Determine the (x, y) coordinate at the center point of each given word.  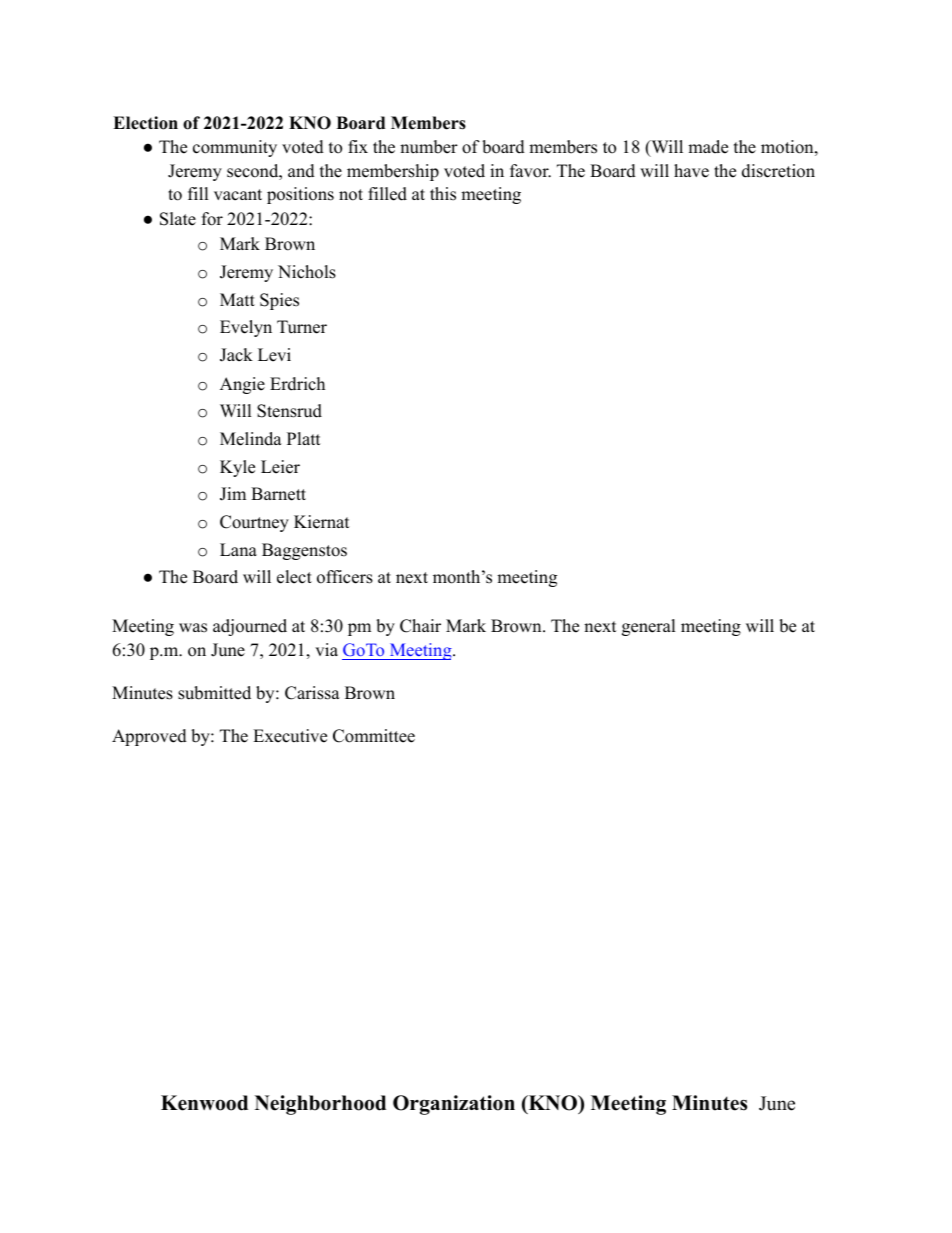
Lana (238, 549)
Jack (236, 355)
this (443, 194)
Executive (290, 736)
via (326, 649)
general (649, 627)
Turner (302, 327)
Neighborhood (320, 1105)
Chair (420, 626)
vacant (238, 195)
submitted (214, 693)
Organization (454, 1105)
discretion (778, 171)
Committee (374, 736)
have (691, 171)
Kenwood (204, 1103)
